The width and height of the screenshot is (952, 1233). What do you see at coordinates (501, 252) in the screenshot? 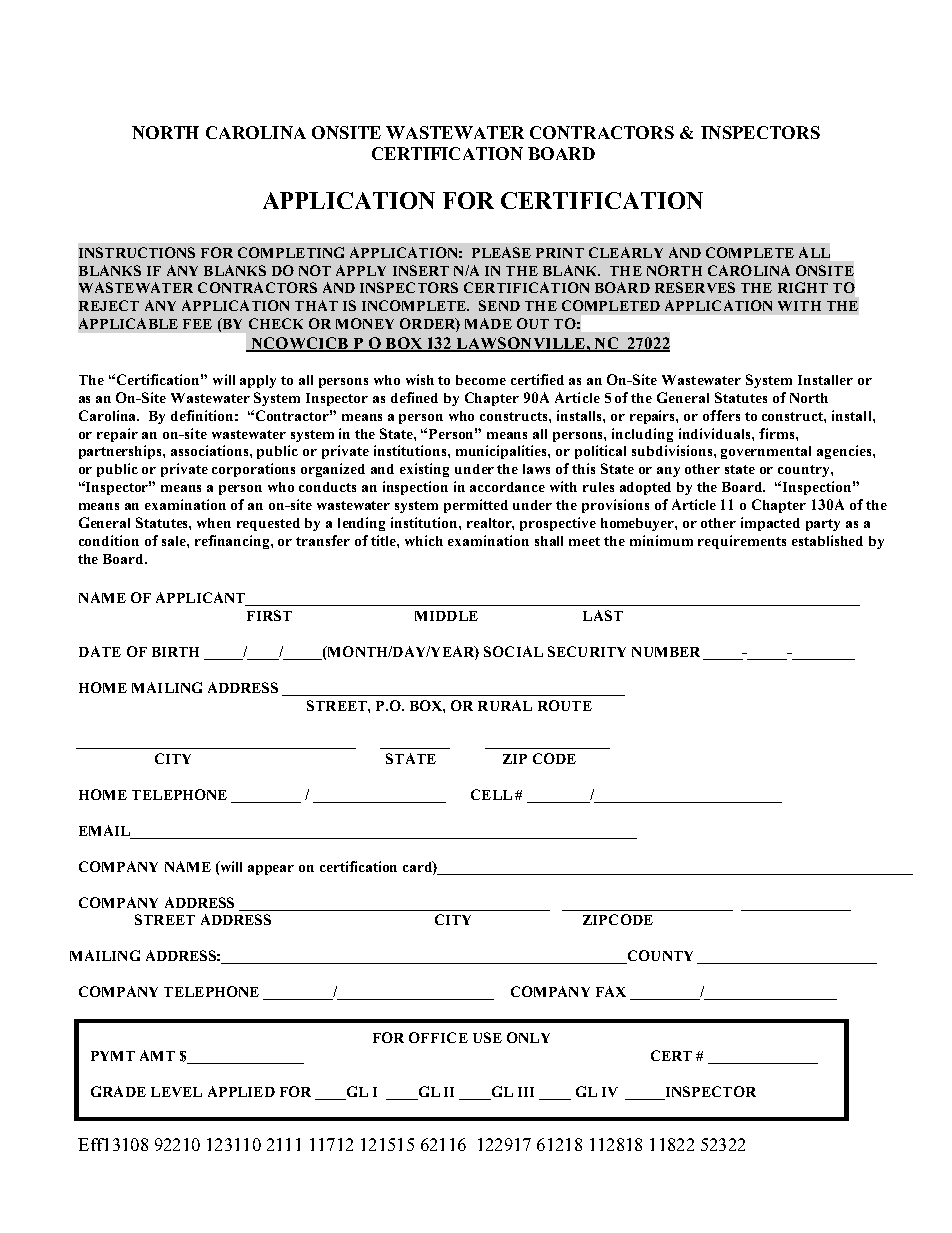
I see `PLEASE` at bounding box center [501, 252].
